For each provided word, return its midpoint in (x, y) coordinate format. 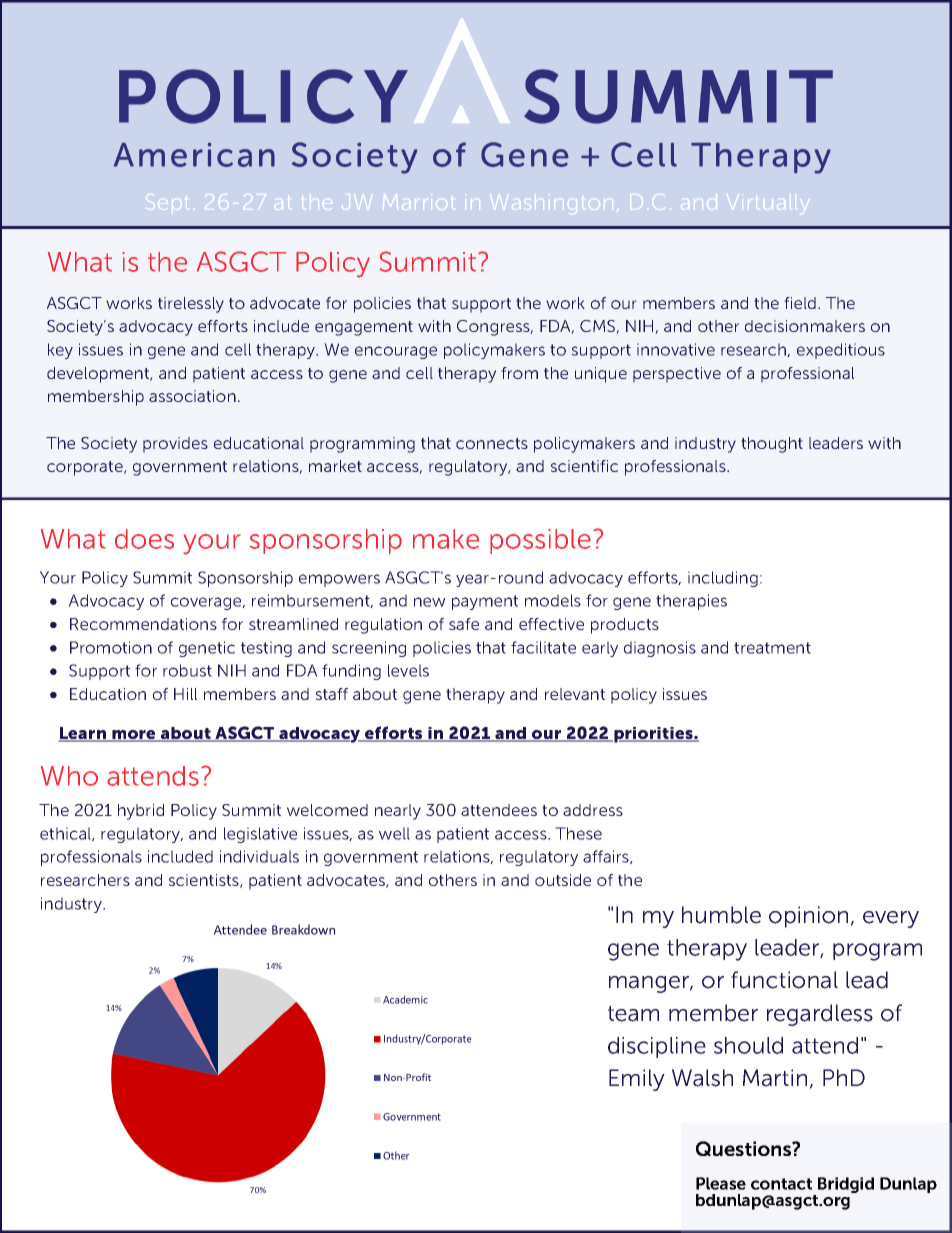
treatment (772, 648)
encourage (396, 352)
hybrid (141, 812)
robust (187, 670)
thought (772, 445)
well (394, 833)
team (633, 1014)
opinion (808, 917)
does (144, 539)
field (801, 303)
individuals (259, 856)
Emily (637, 1080)
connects (492, 443)
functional (784, 980)
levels (408, 670)
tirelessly (191, 305)
